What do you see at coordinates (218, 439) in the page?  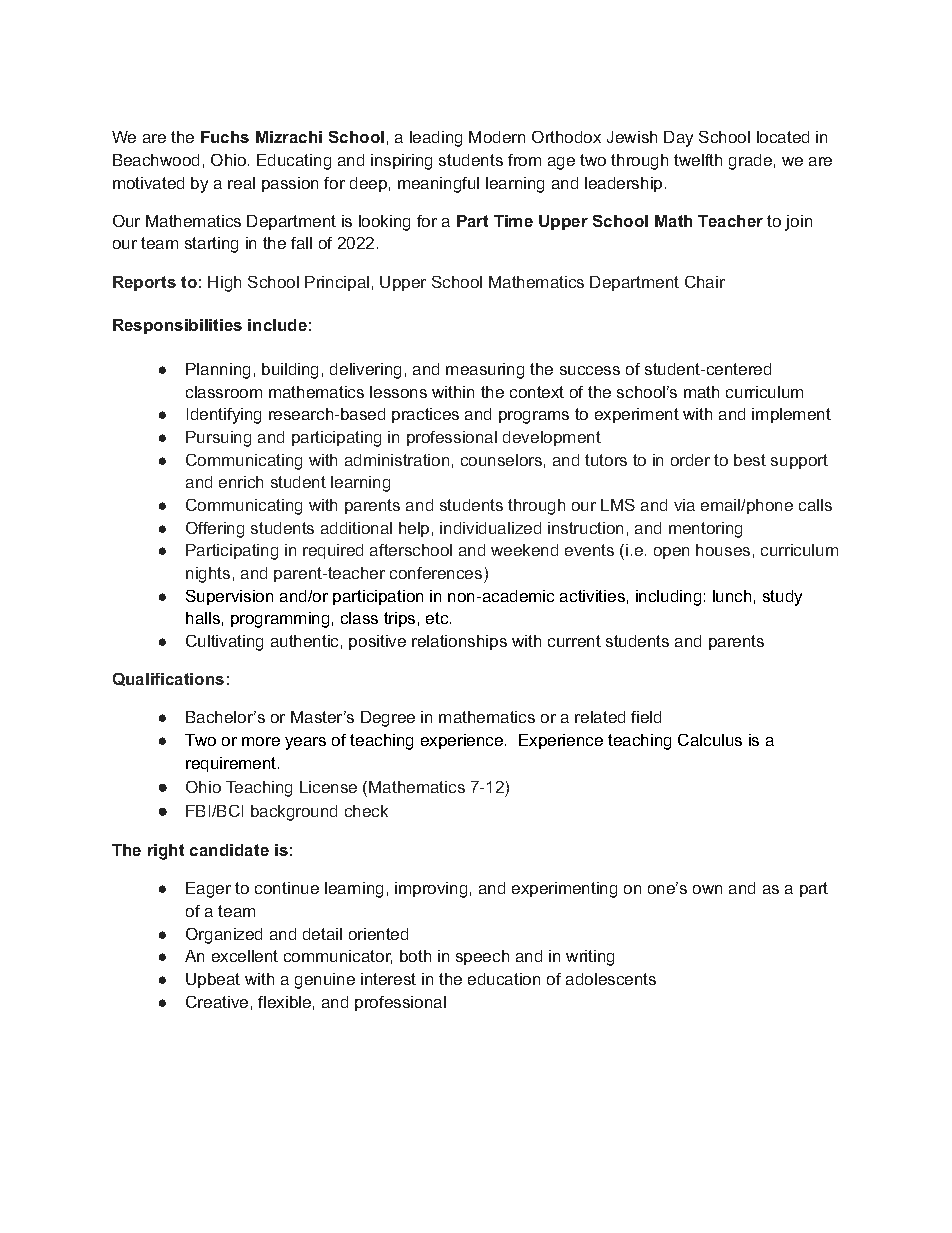 I see `Pursuing` at bounding box center [218, 439].
